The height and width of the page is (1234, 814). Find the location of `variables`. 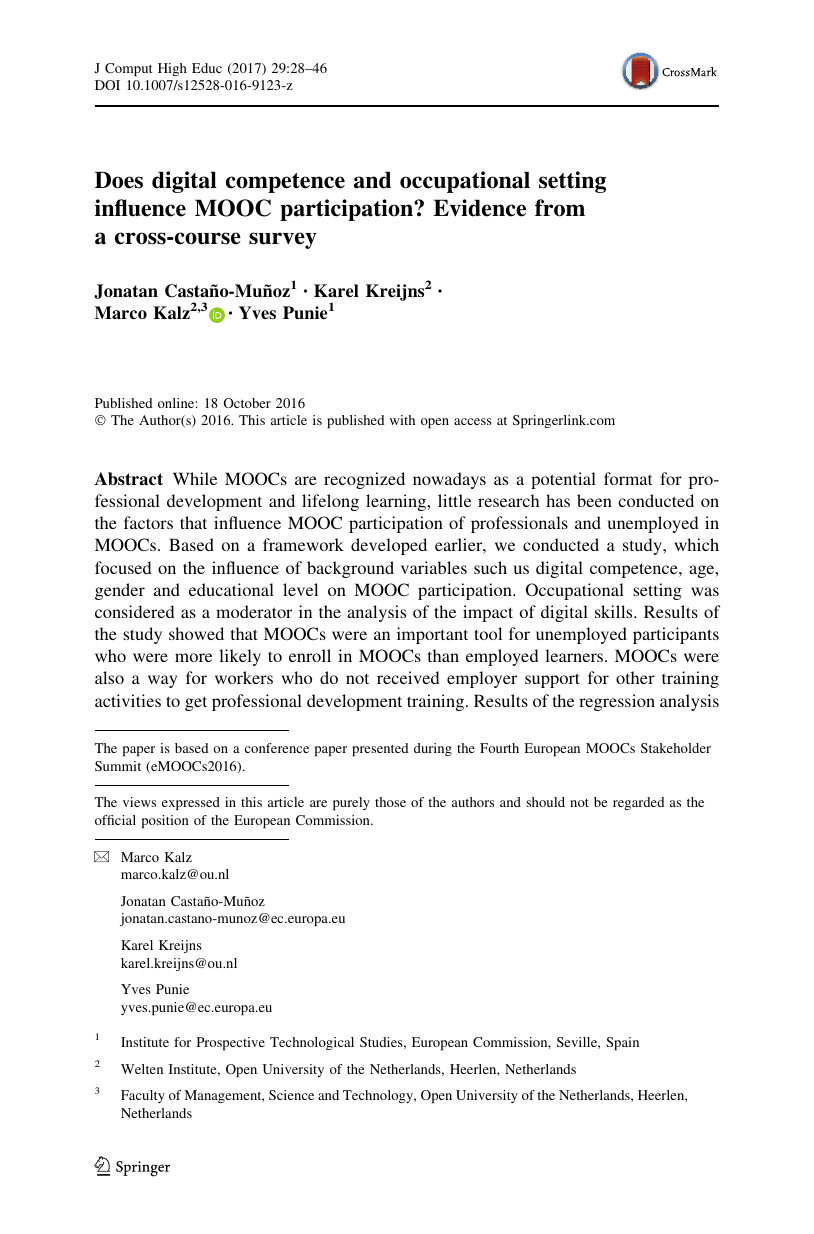

variables is located at coordinates (434, 567).
